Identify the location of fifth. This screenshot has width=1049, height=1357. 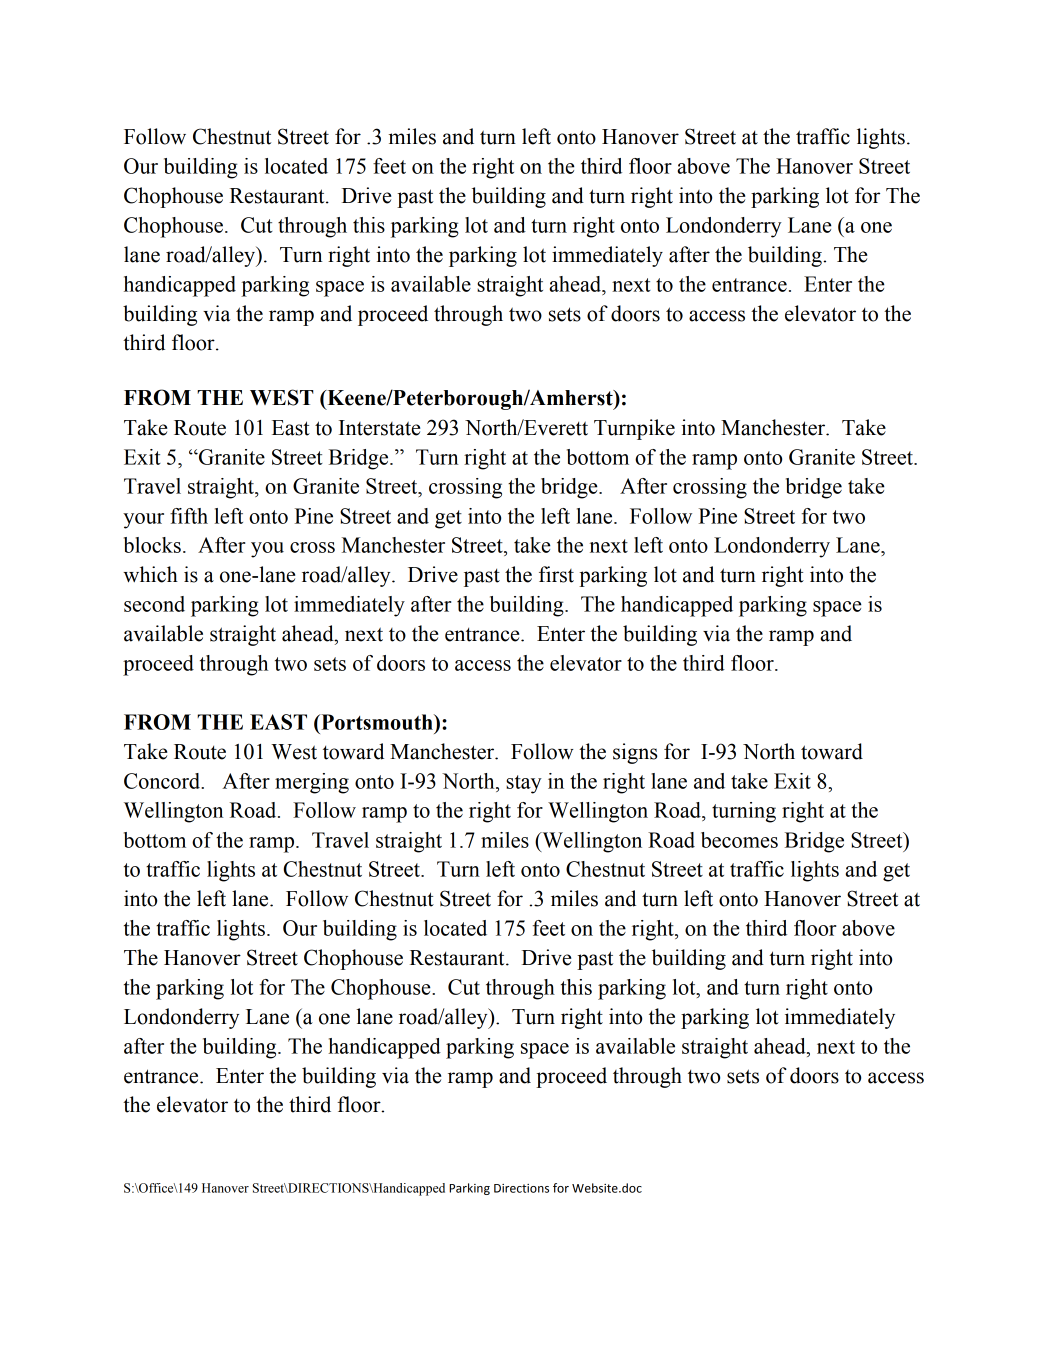
(189, 516).
